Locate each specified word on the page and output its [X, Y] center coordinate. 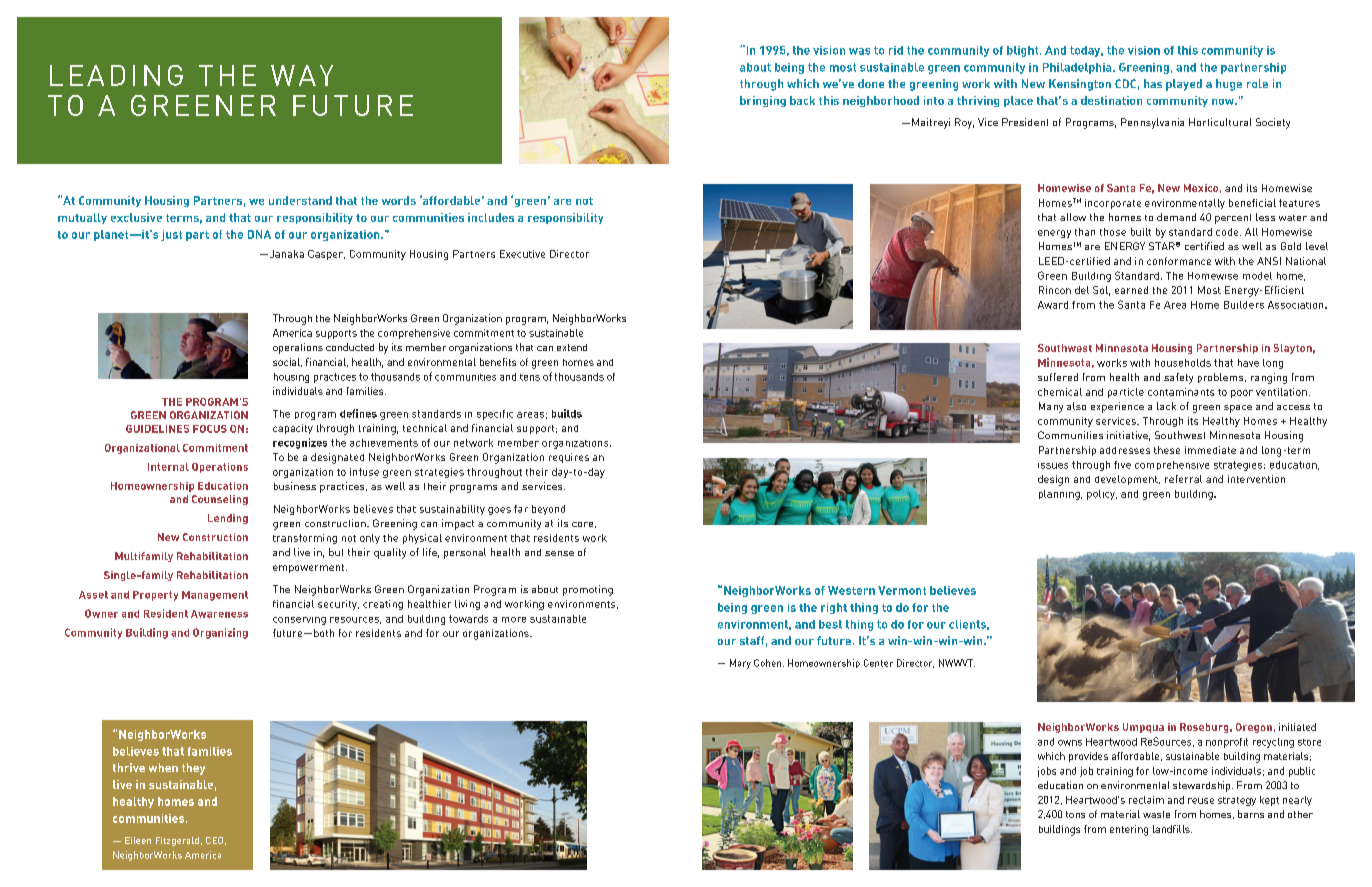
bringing [763, 101]
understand [300, 200]
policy [1102, 495]
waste [1156, 814]
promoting [588, 590]
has [1153, 83]
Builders [1244, 305]
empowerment [310, 568]
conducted [350, 347]
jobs [1047, 772]
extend [572, 347]
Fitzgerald [177, 841]
